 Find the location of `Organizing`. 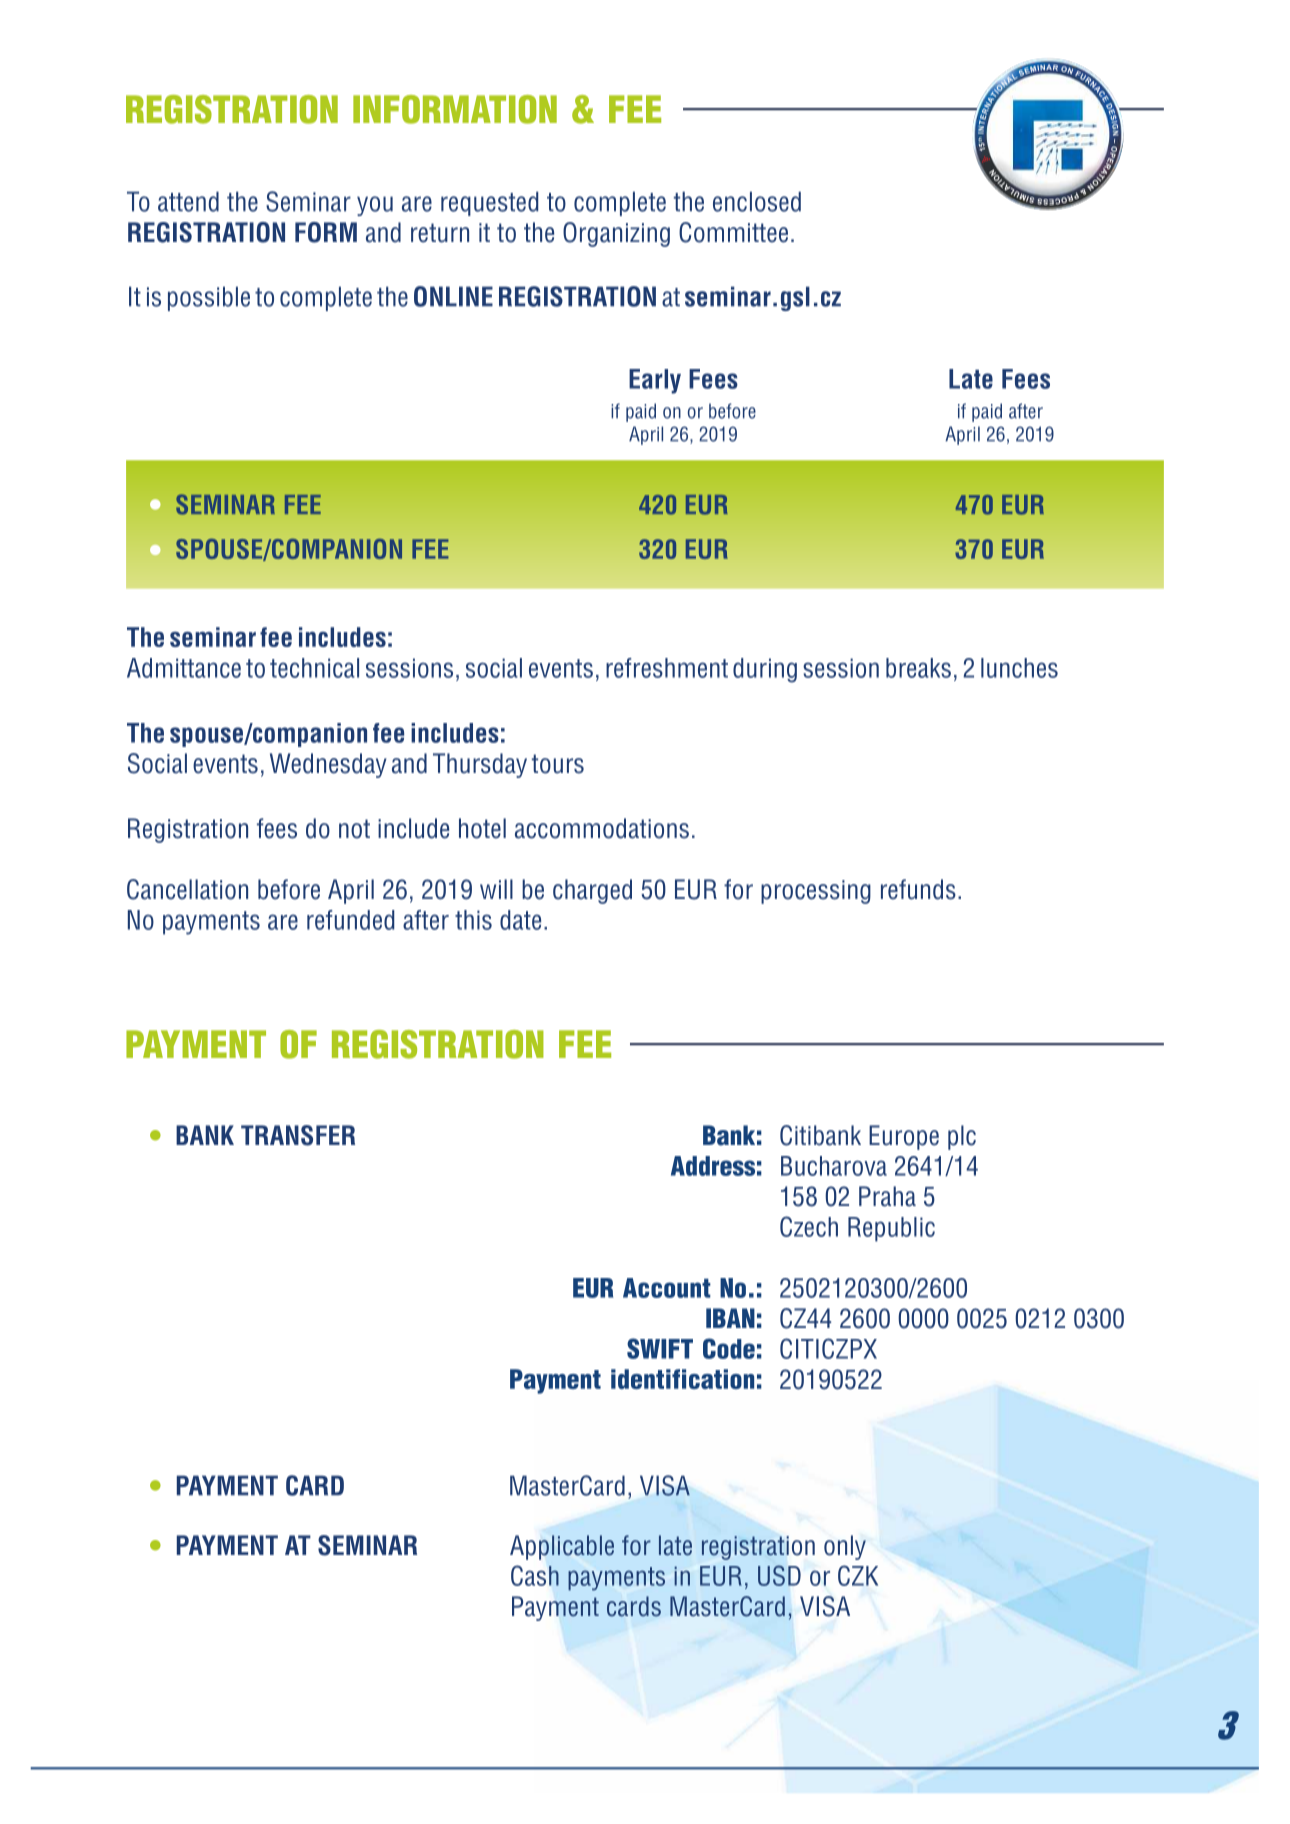

Organizing is located at coordinates (616, 234).
